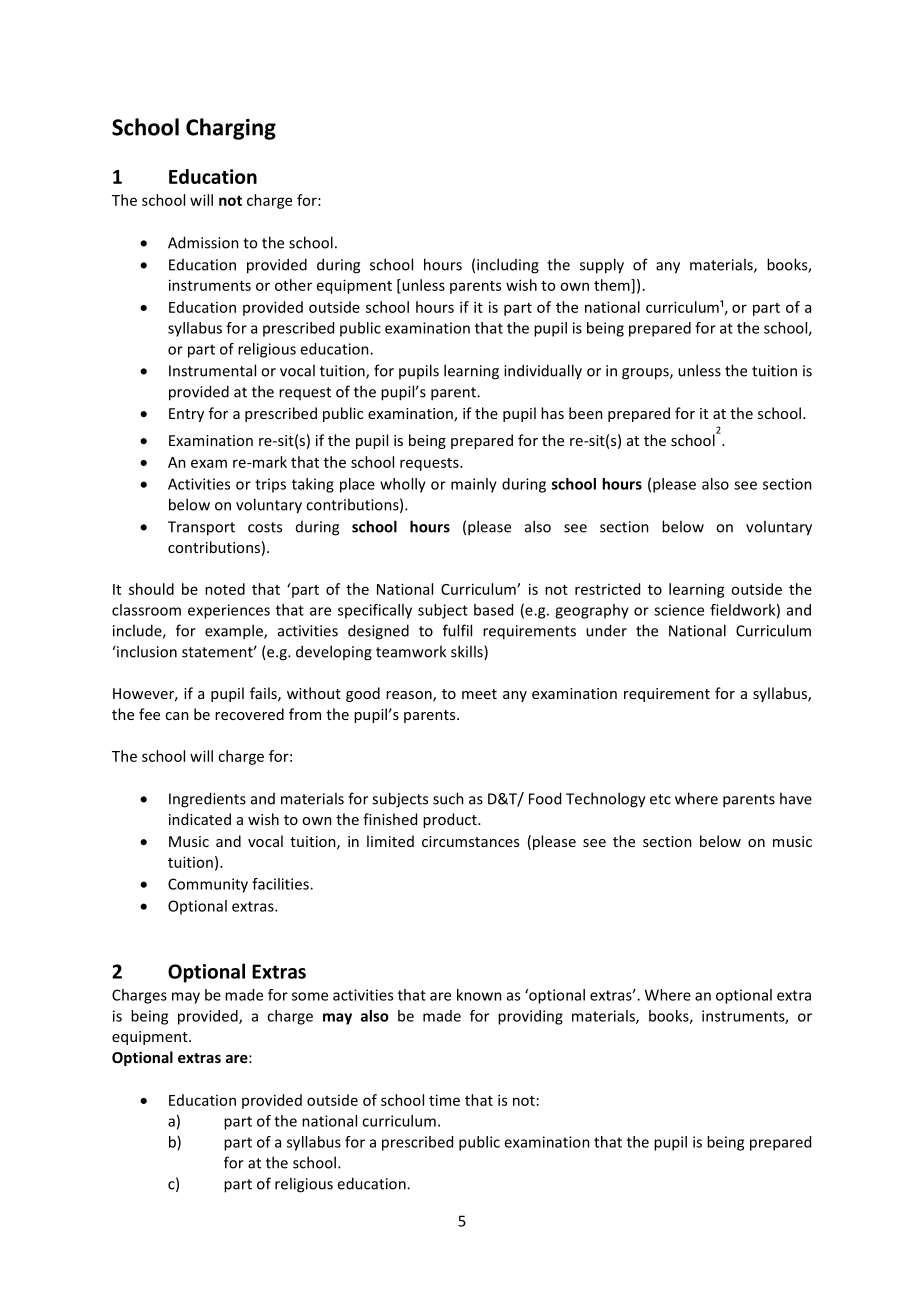 This image has height=1308, width=924. I want to click on been, so click(586, 413).
